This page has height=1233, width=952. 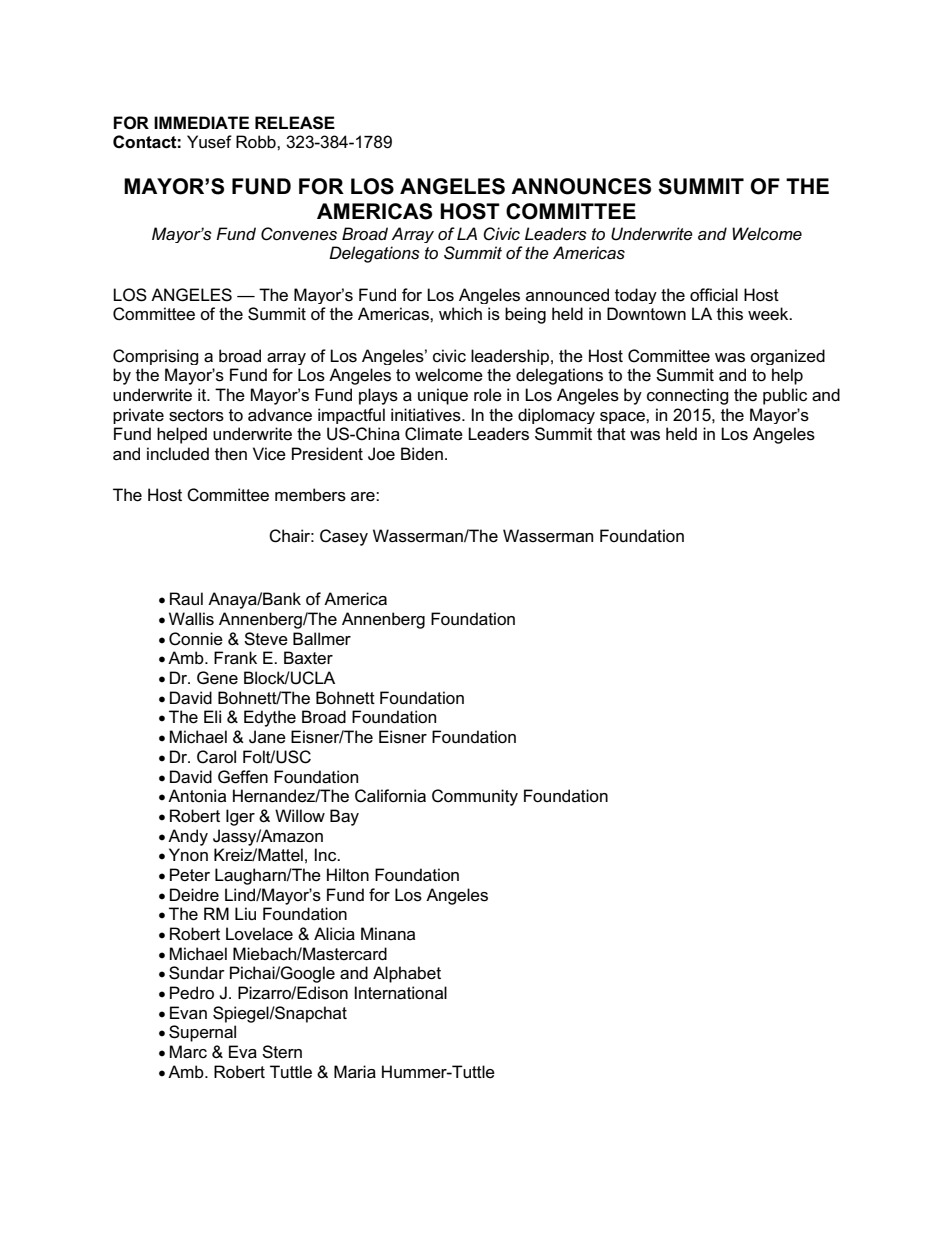 I want to click on Iger, so click(x=240, y=817).
